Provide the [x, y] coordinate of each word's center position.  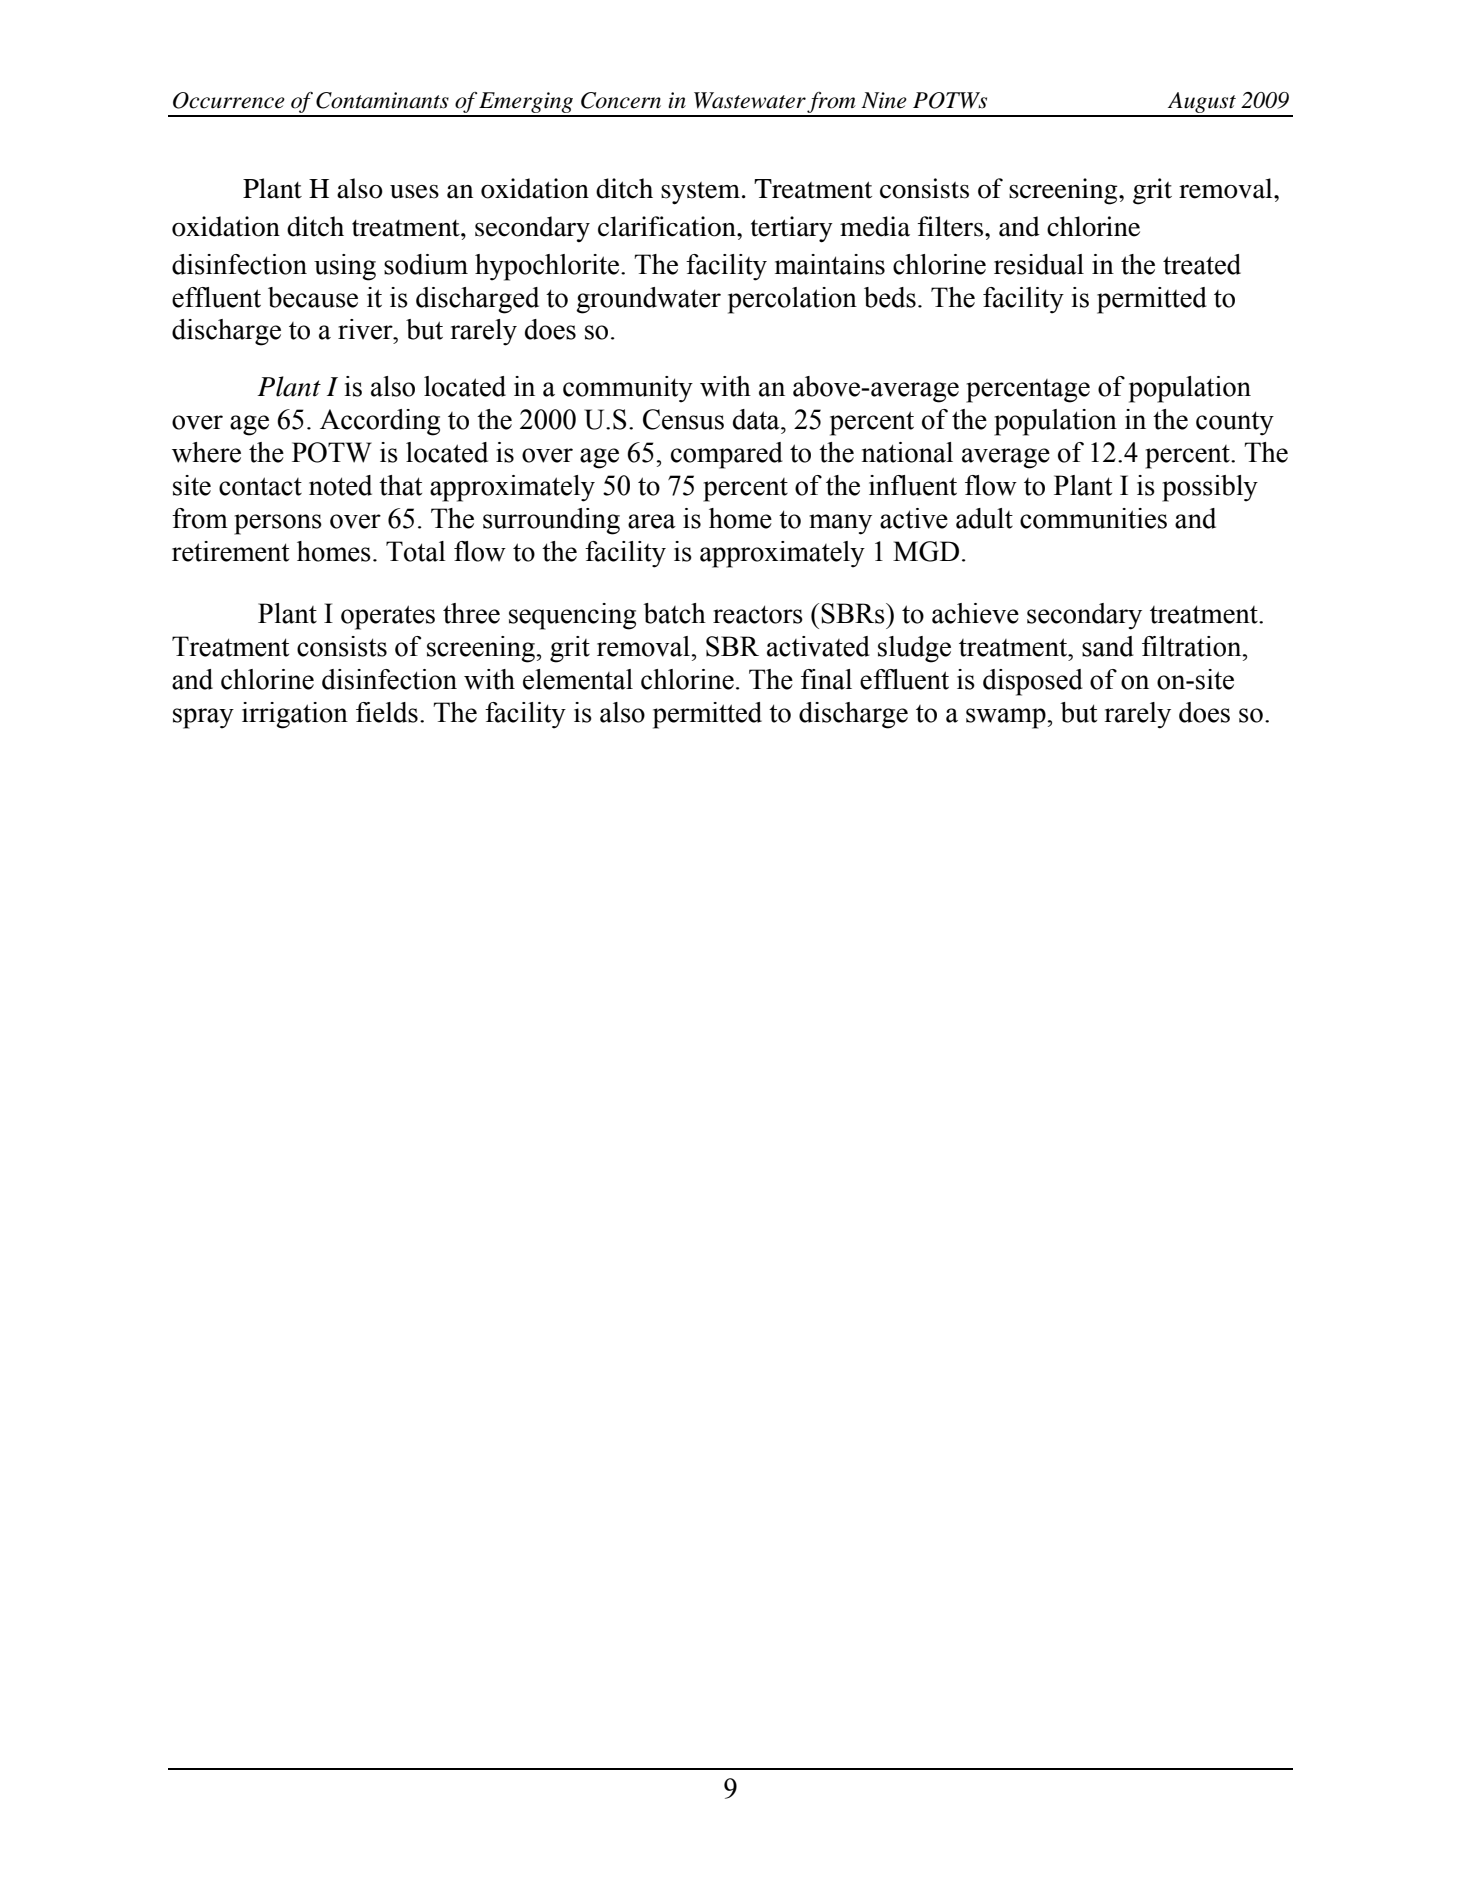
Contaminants [382, 100]
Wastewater [750, 100]
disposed [1033, 682]
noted [340, 485]
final [826, 679]
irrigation [295, 715]
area [652, 521]
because [313, 297]
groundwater [648, 300]
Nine [884, 100]
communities [1093, 518]
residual [1039, 264]
